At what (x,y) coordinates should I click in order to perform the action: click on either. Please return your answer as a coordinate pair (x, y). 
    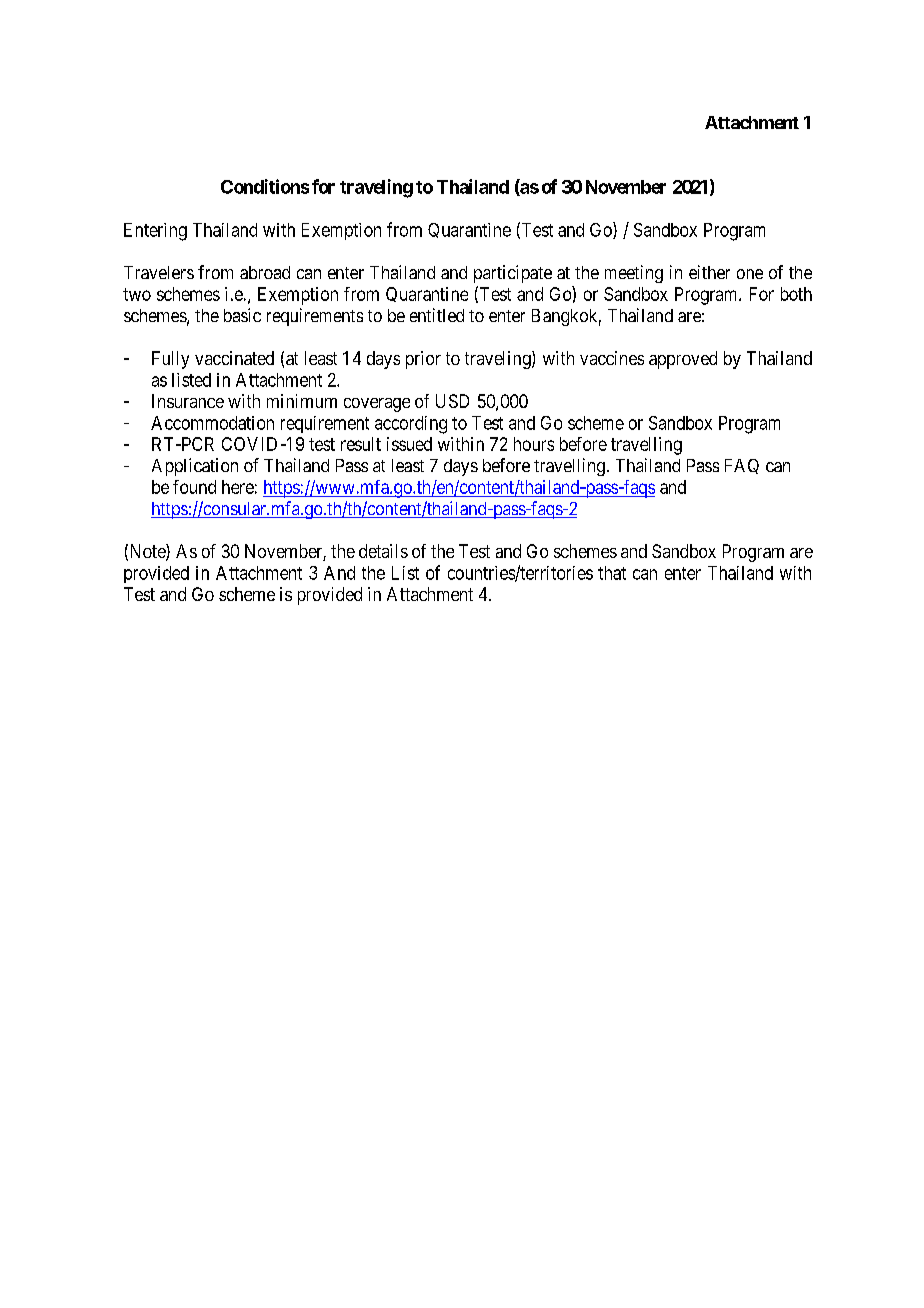
    Looking at the image, I should click on (709, 272).
